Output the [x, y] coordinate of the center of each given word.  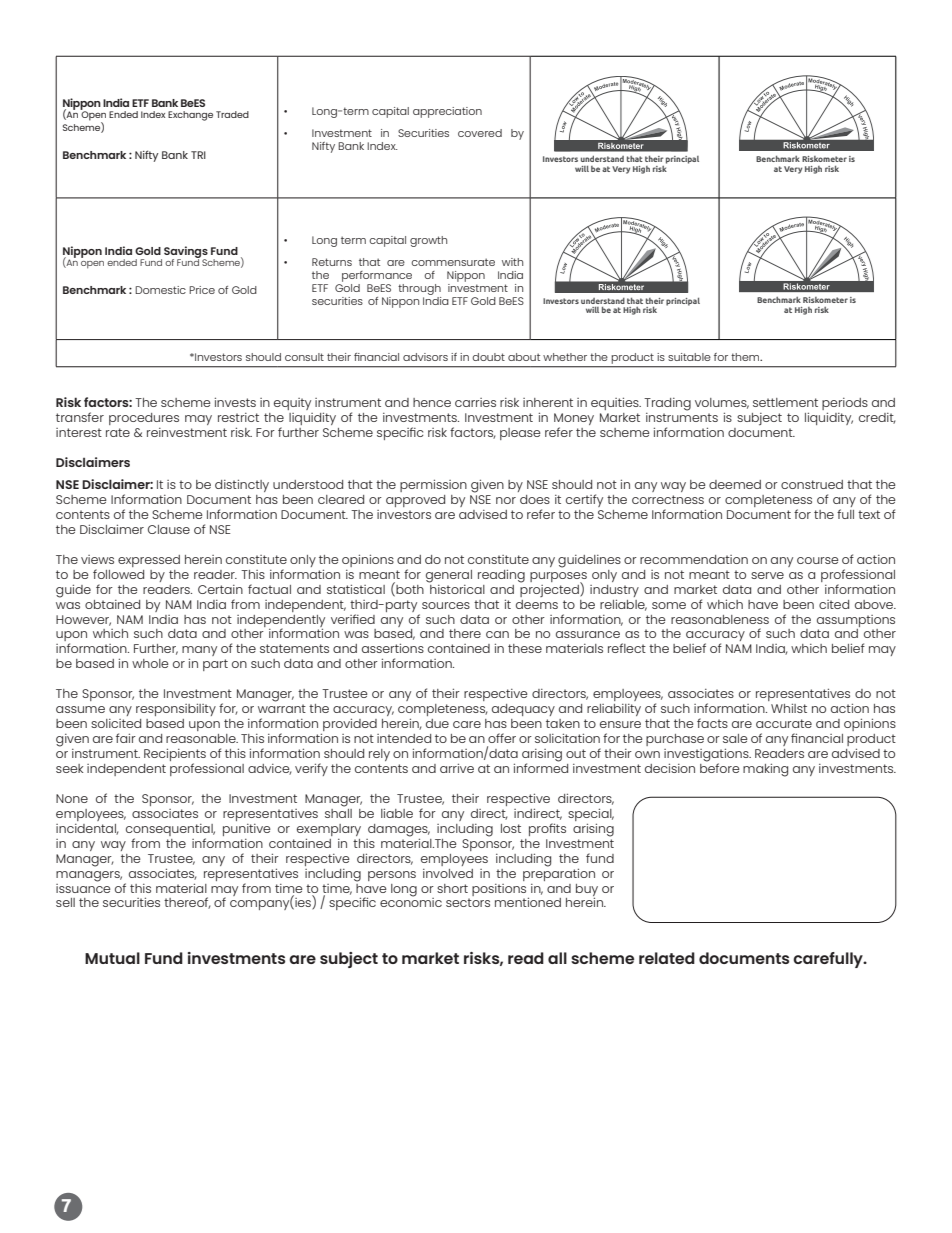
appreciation [447, 112]
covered [480, 133]
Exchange [190, 116]
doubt [489, 357]
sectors [468, 902]
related [667, 958]
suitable [689, 357]
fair [126, 738]
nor [506, 500]
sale [735, 738]
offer [502, 738]
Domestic [160, 290]
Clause [169, 529]
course [818, 560]
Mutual [112, 958]
